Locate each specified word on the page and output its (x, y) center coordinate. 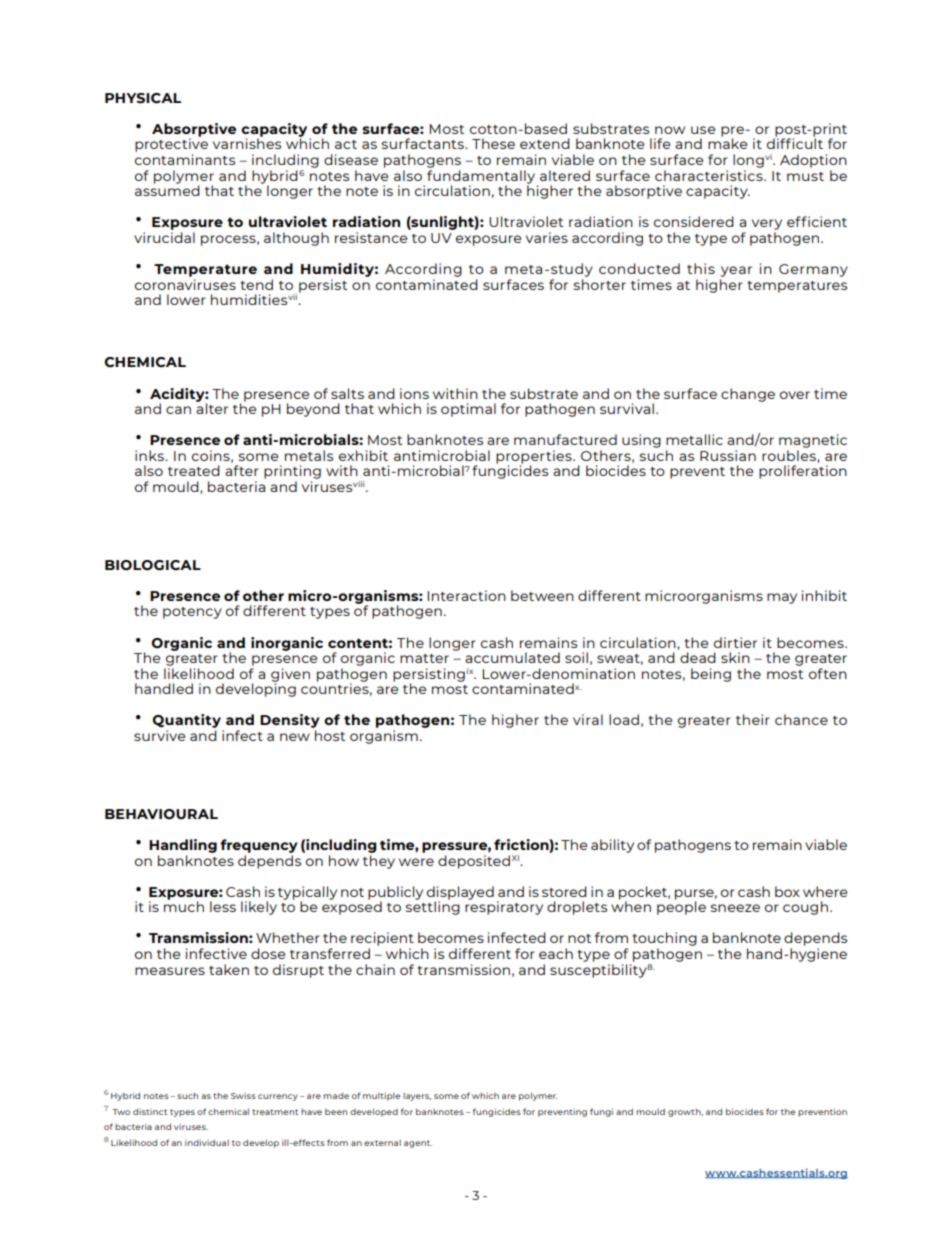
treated (194, 470)
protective (171, 145)
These (493, 143)
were (416, 862)
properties (535, 458)
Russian (728, 455)
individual (207, 1142)
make (727, 142)
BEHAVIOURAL (161, 814)
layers (417, 1097)
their (753, 719)
